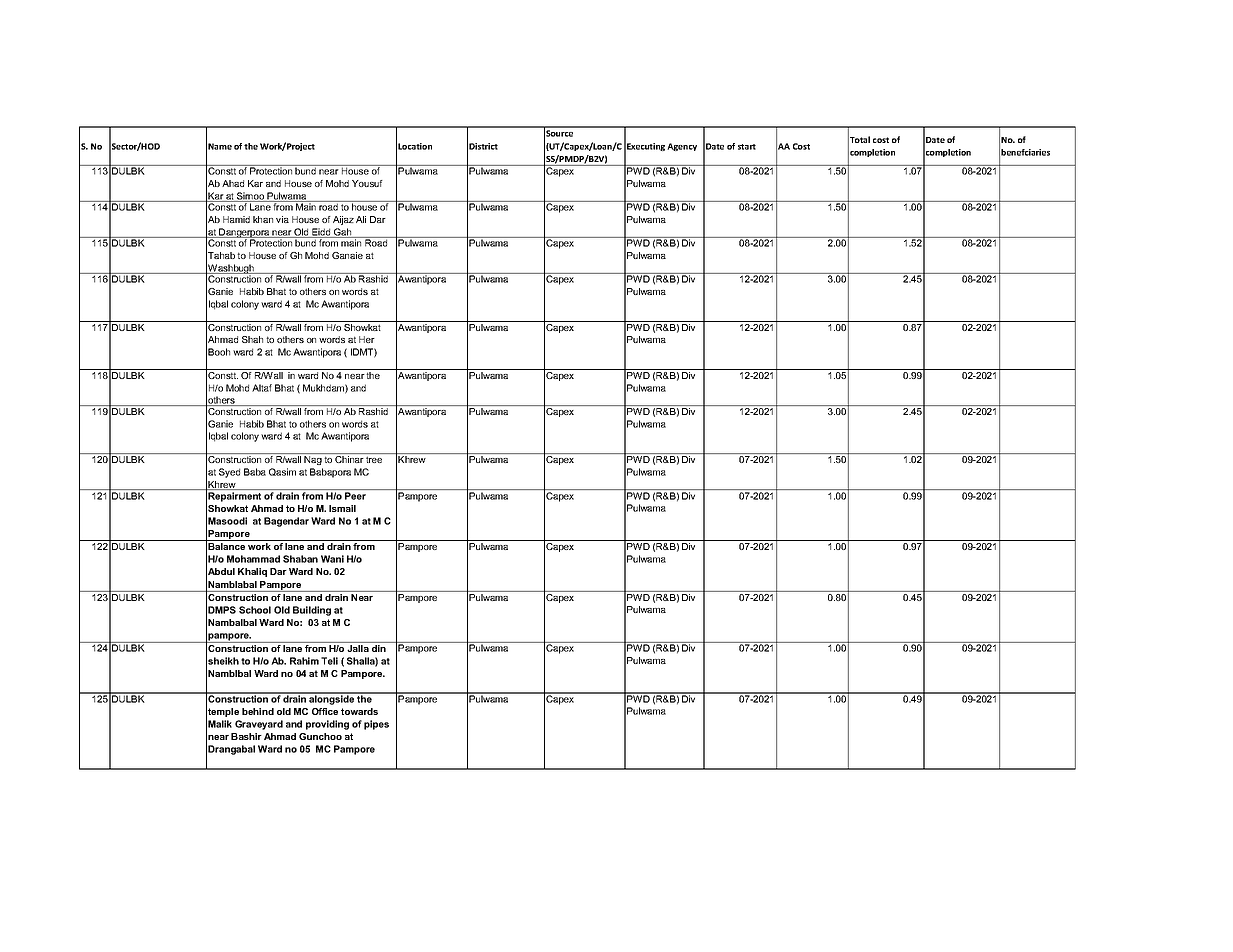 The height and width of the document is (952, 1233). What do you see at coordinates (376, 725) in the document?
I see `pipes` at bounding box center [376, 725].
